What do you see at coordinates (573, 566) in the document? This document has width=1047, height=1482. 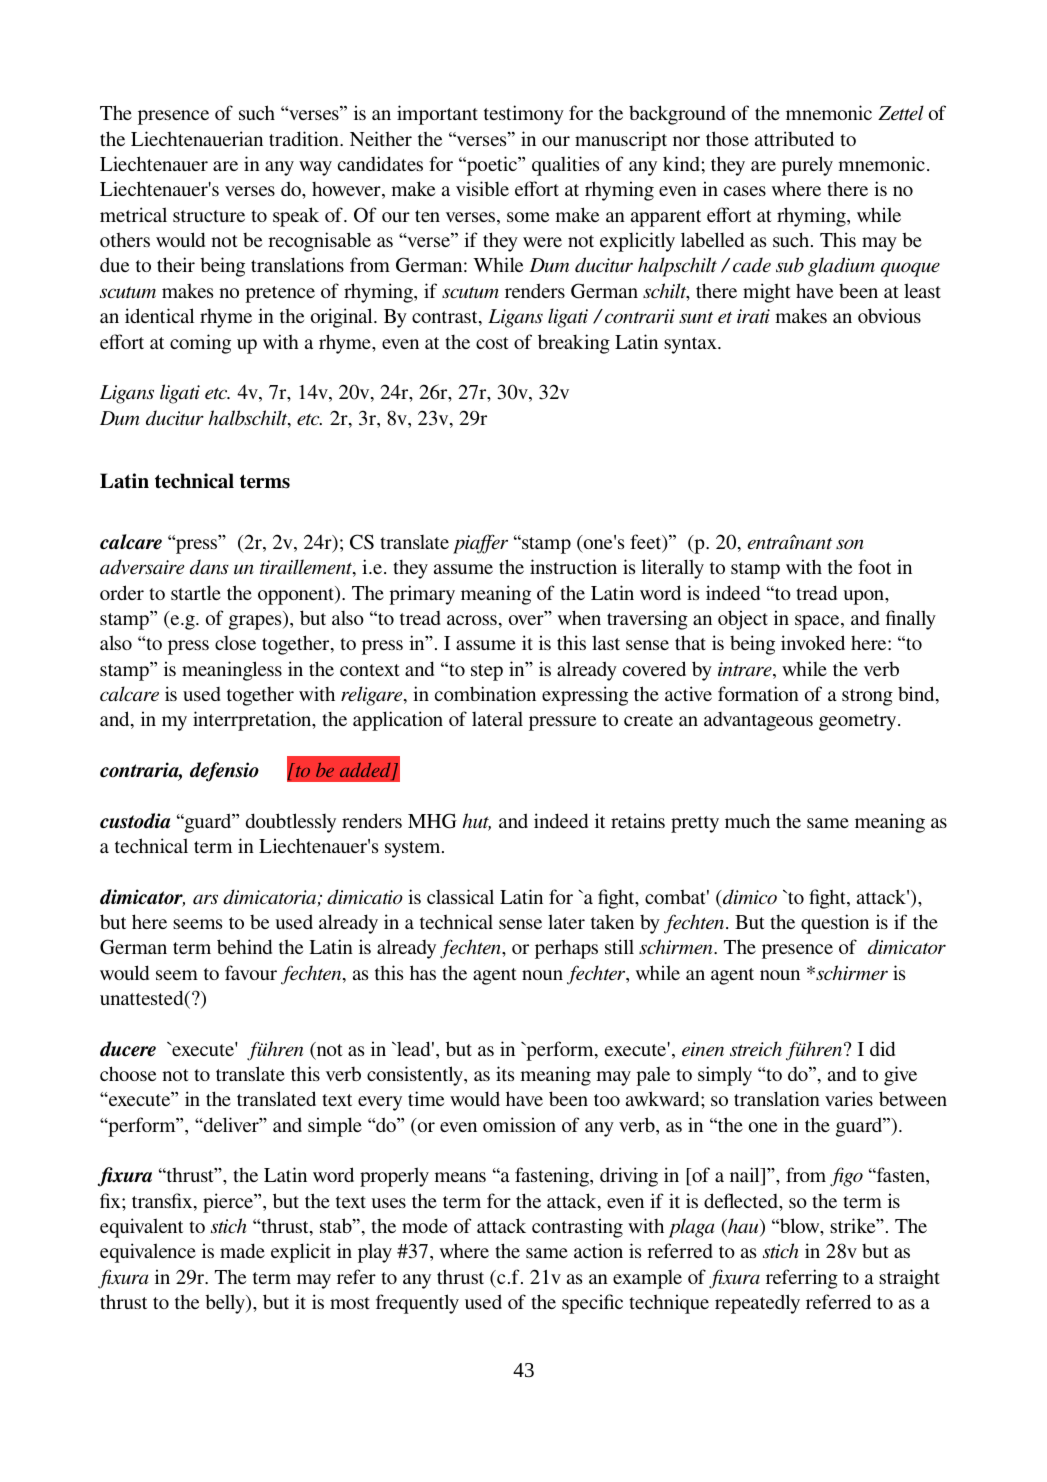 I see `instruction` at bounding box center [573, 566].
